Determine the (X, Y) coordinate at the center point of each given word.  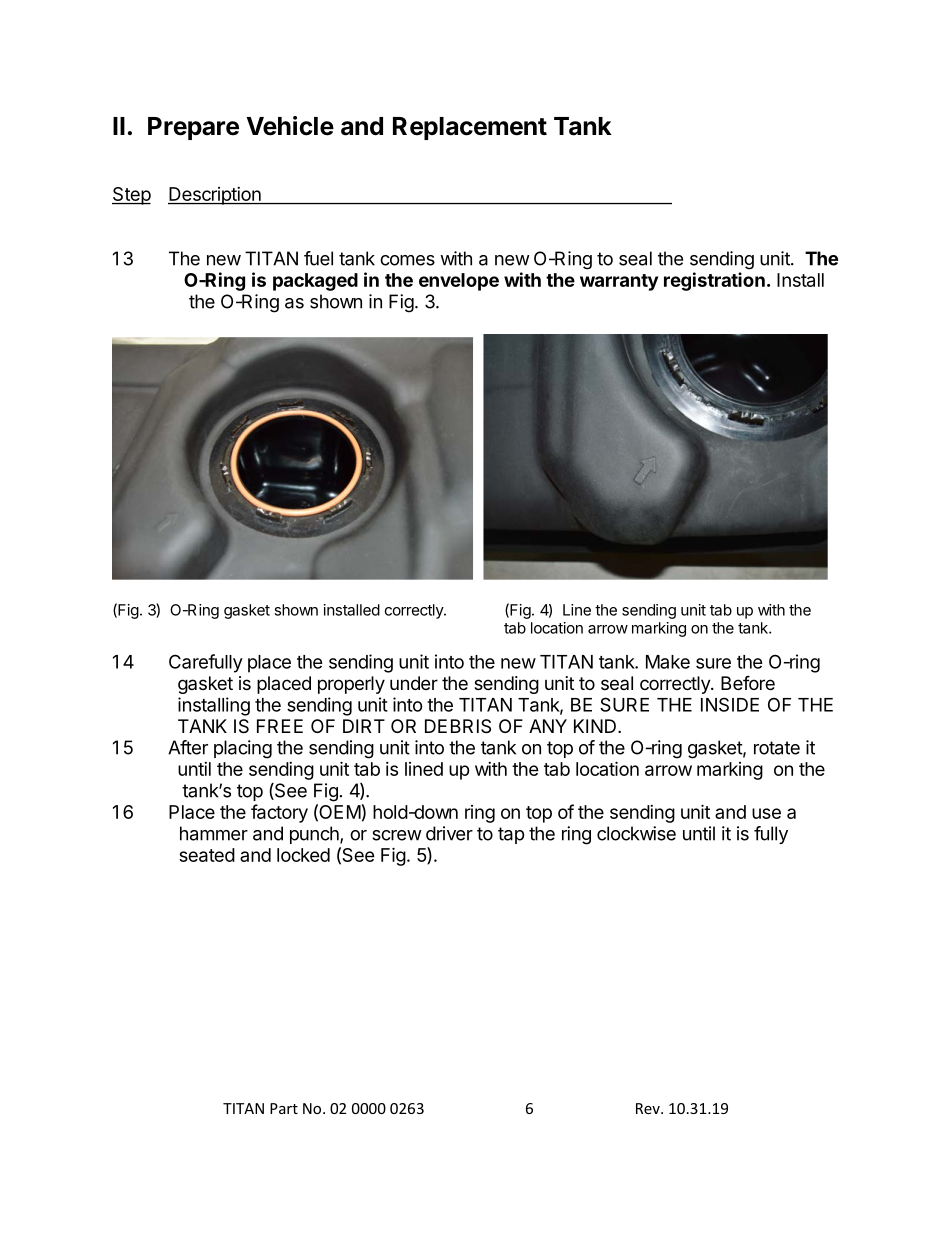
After (188, 747)
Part (284, 1108)
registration (714, 281)
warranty (619, 282)
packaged (315, 282)
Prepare (193, 128)
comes (407, 260)
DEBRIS (458, 726)
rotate (777, 748)
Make (668, 662)
